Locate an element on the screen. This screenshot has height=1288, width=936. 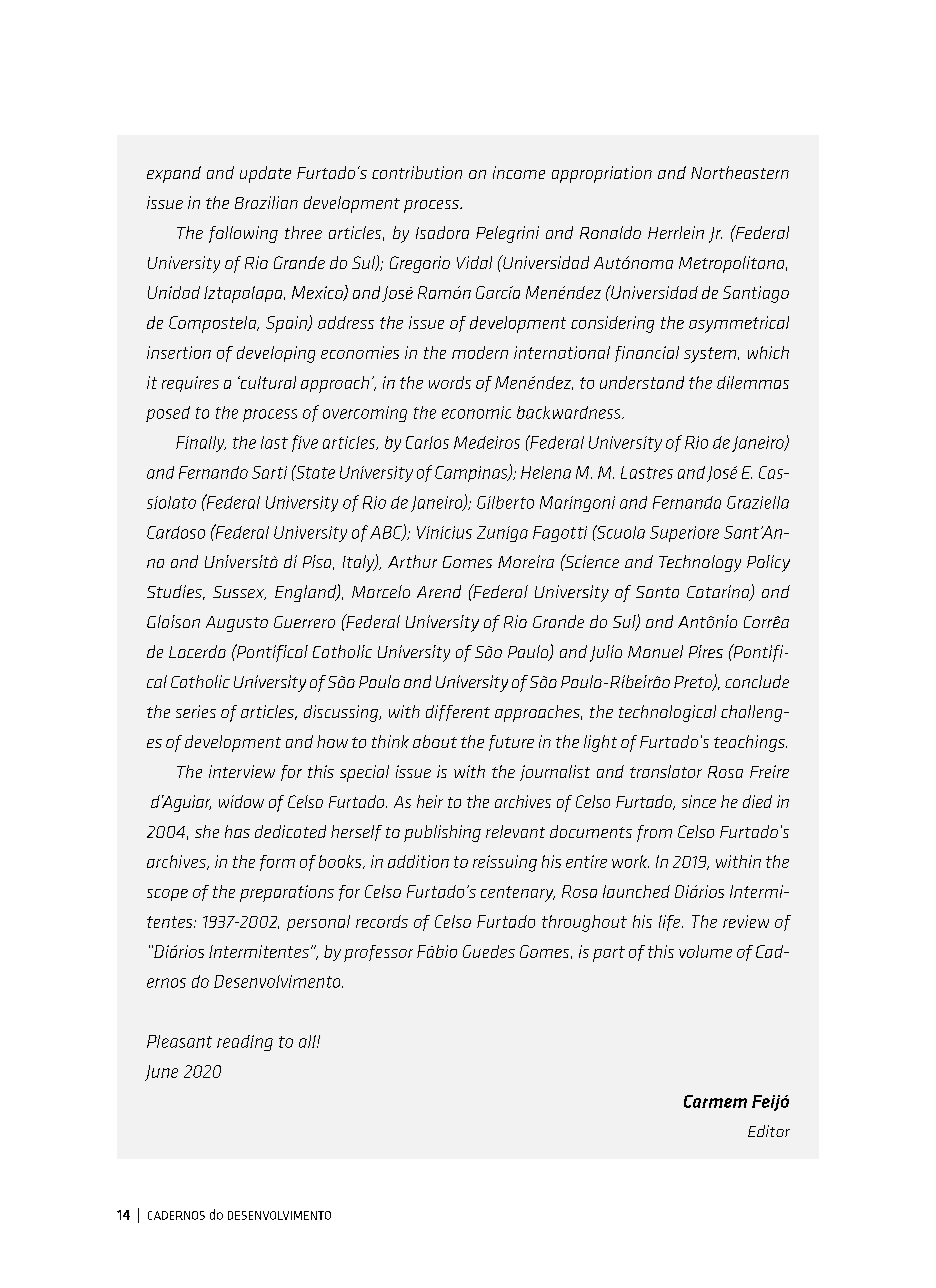
Finally is located at coordinates (201, 444).
